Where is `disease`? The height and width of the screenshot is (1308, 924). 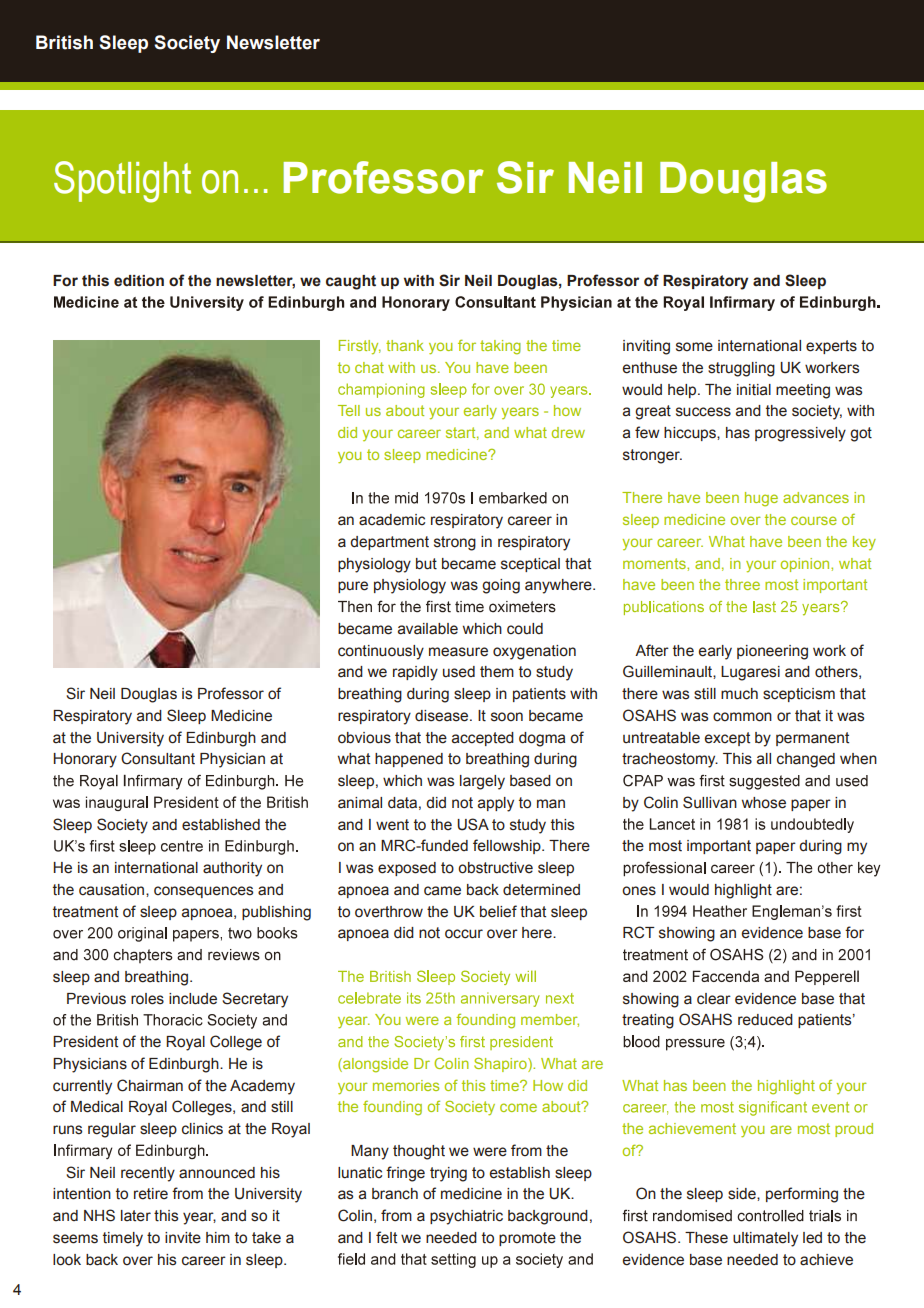 disease is located at coordinates (443, 716).
